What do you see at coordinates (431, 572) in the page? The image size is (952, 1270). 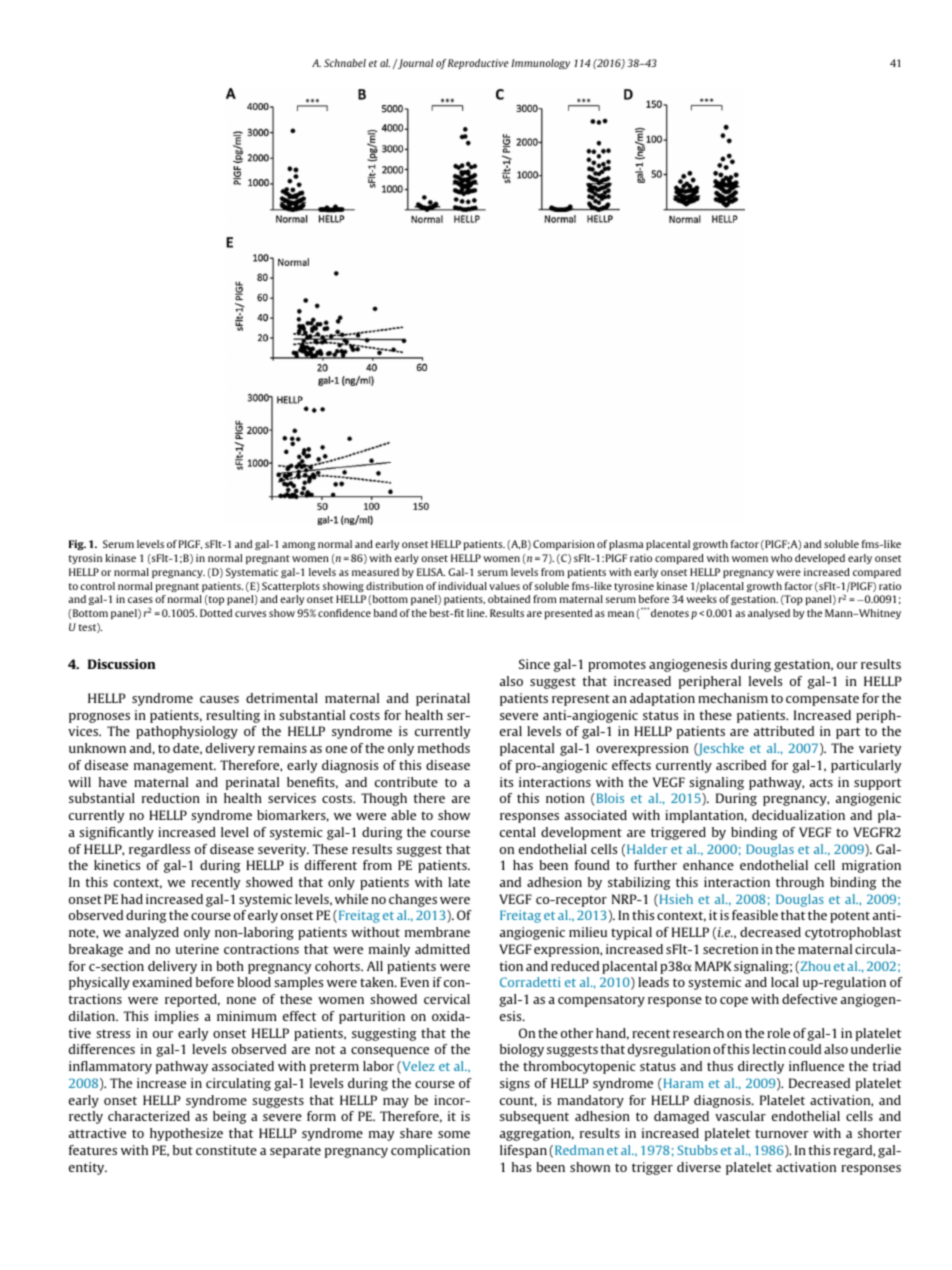 I see `ELISA` at bounding box center [431, 572].
